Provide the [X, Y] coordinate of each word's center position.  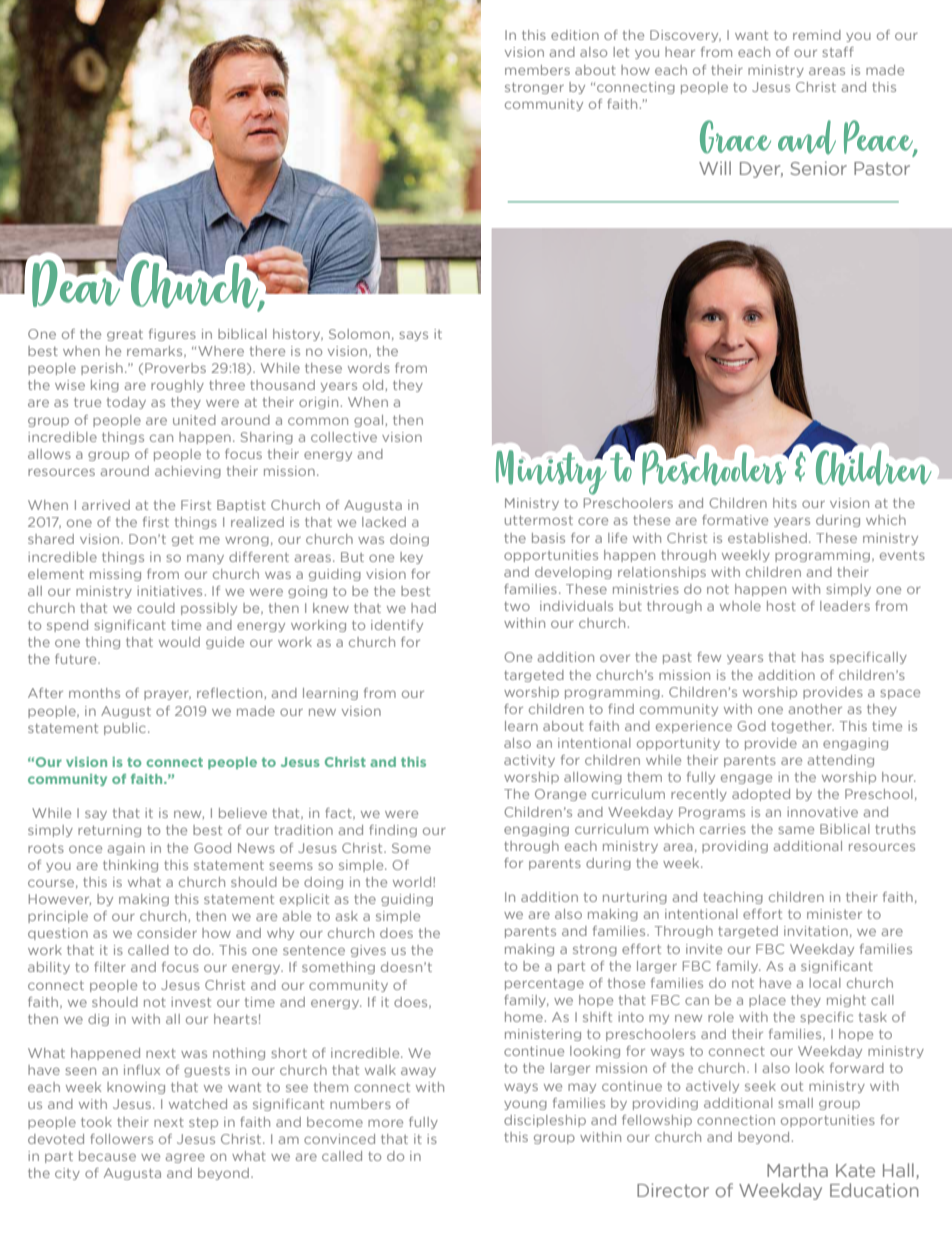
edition [575, 35]
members [537, 70]
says [413, 336]
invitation [816, 931]
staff [838, 52]
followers [121, 1139]
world [413, 882]
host [781, 606]
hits [785, 503]
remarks [156, 352]
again [126, 849]
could [156, 608]
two [517, 606]
